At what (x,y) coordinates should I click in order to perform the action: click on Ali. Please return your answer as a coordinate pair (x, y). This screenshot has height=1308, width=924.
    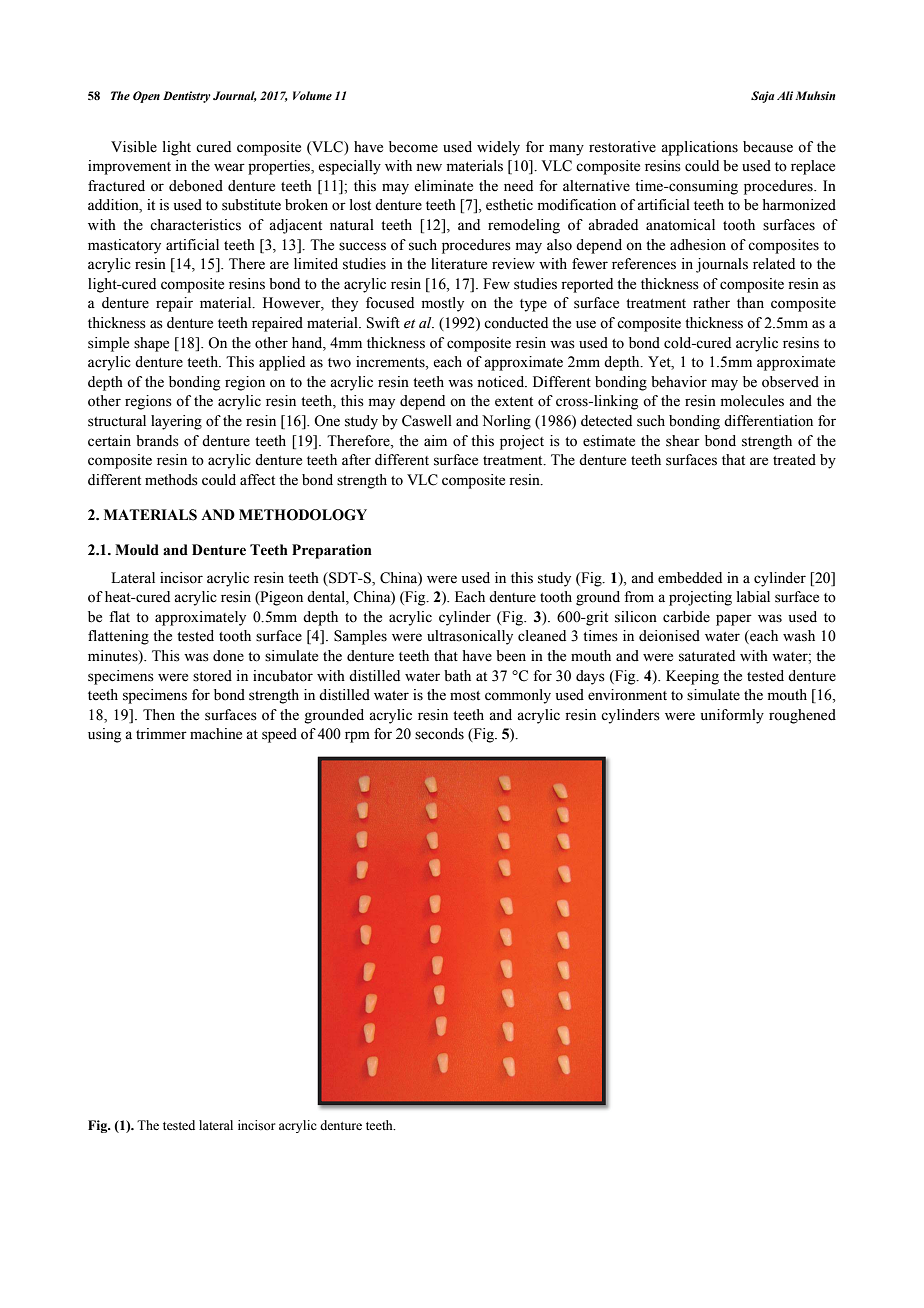
    Looking at the image, I should click on (785, 95).
